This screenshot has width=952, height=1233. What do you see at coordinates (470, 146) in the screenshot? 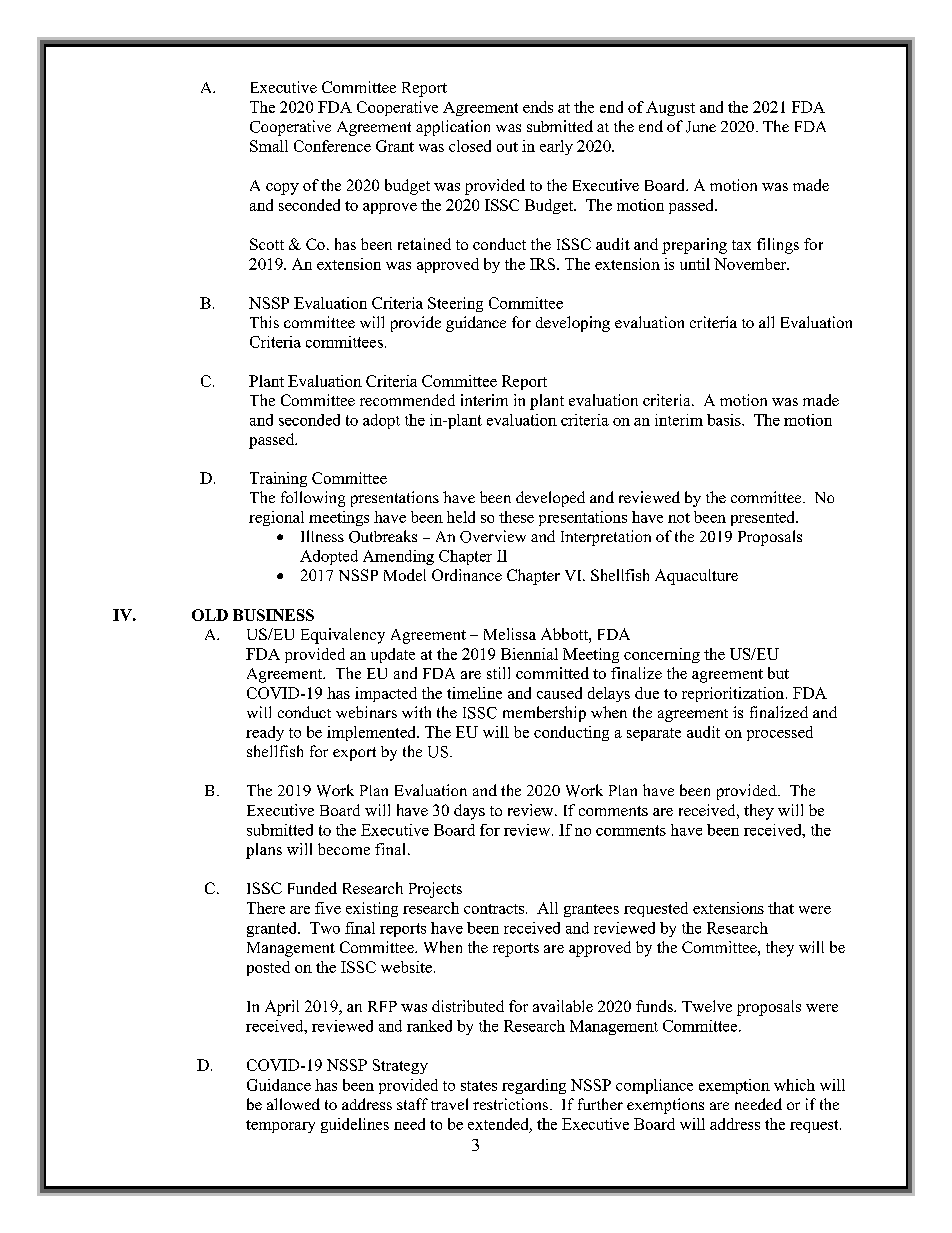
I see `closed` at bounding box center [470, 146].
